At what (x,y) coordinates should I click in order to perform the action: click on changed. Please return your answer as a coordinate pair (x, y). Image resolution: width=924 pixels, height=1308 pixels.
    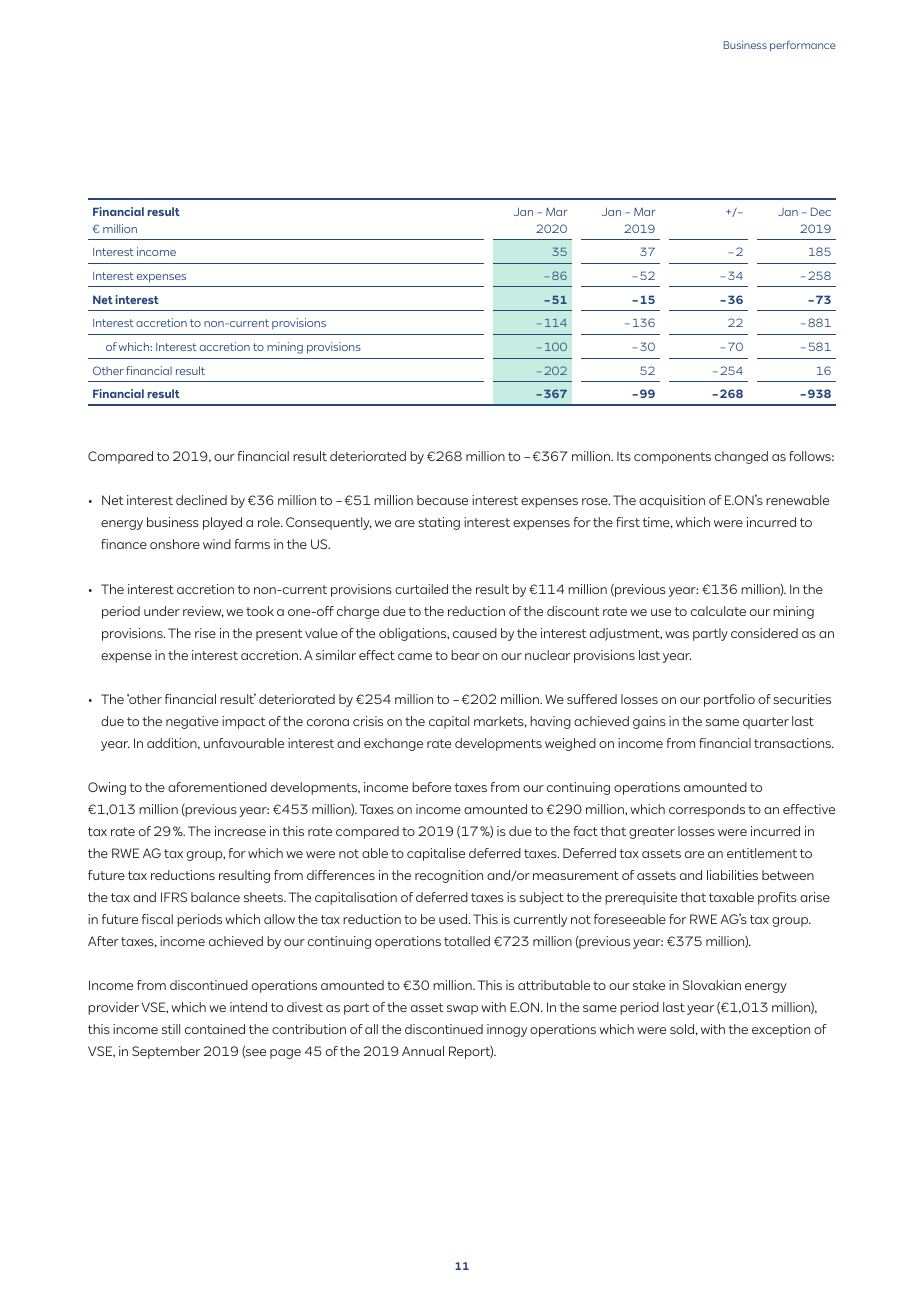
    Looking at the image, I should click on (741, 457).
